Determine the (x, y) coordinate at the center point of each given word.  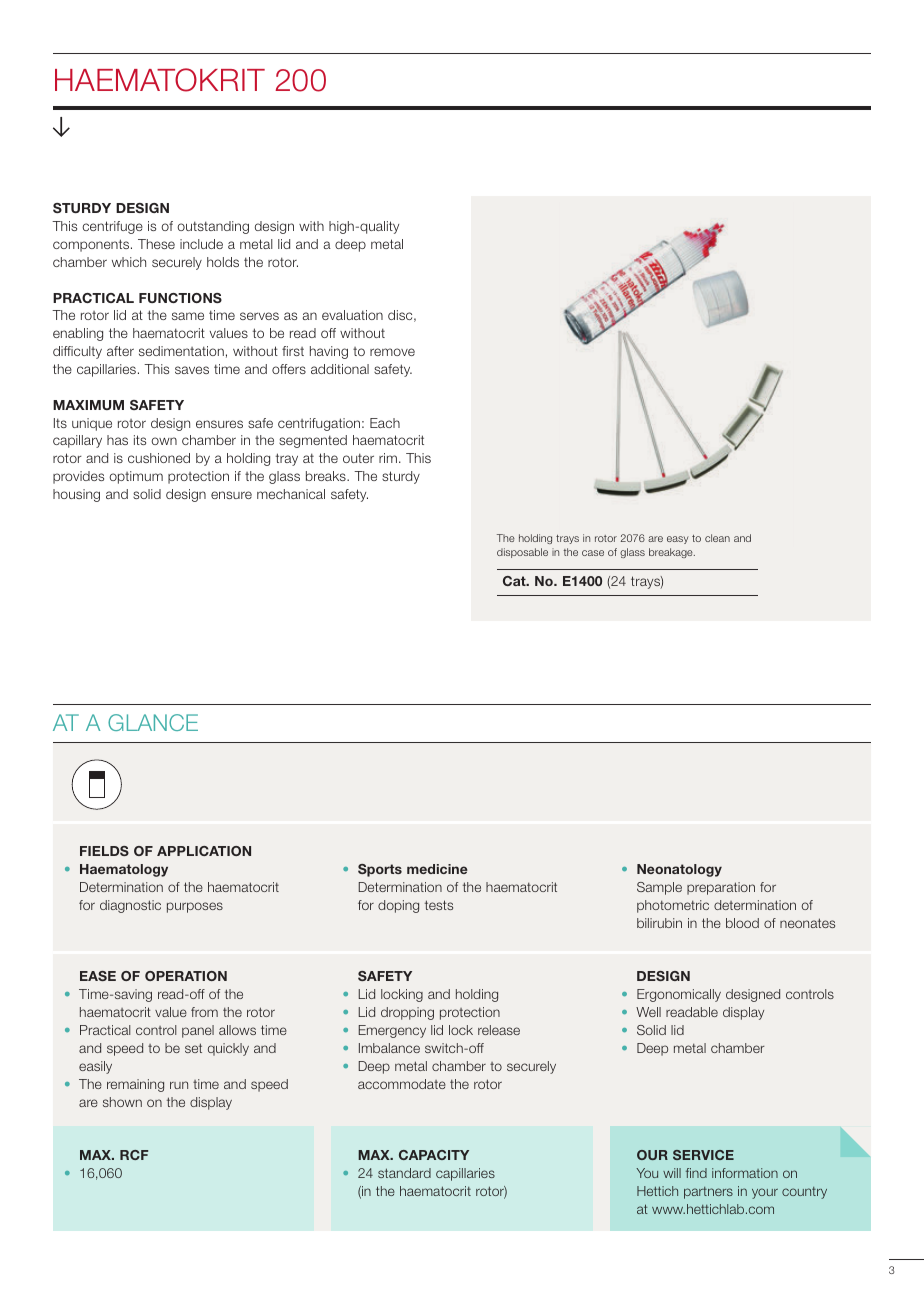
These (156, 244)
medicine (437, 869)
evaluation (352, 315)
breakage (672, 553)
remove (392, 352)
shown (122, 1102)
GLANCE (153, 722)
